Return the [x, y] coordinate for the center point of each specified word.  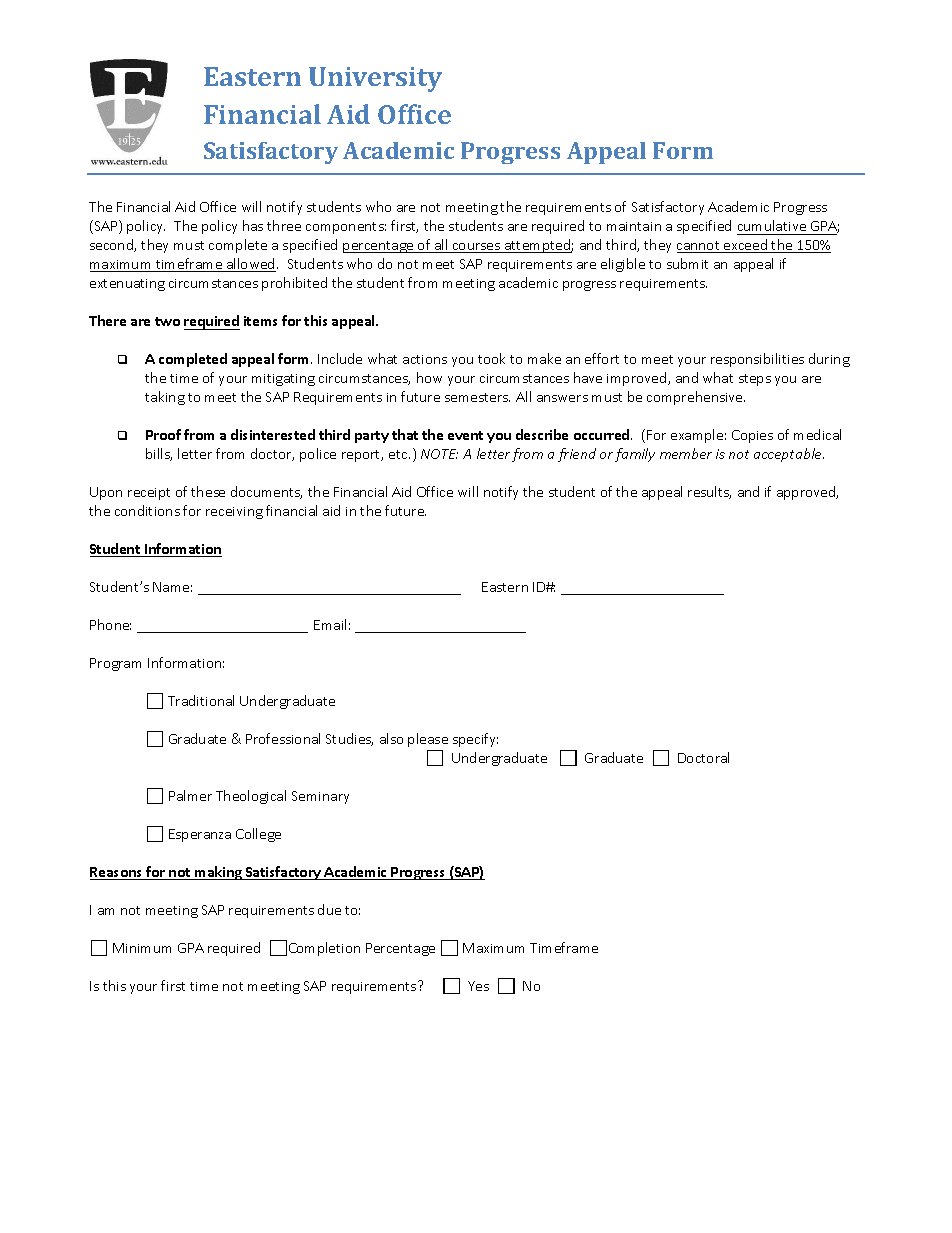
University [375, 79]
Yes [478, 986]
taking [165, 398]
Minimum [142, 948]
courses [477, 248]
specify [475, 740]
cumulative [772, 225]
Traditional [201, 700]
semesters [477, 397]
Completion [324, 949]
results [709, 492]
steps [755, 380]
